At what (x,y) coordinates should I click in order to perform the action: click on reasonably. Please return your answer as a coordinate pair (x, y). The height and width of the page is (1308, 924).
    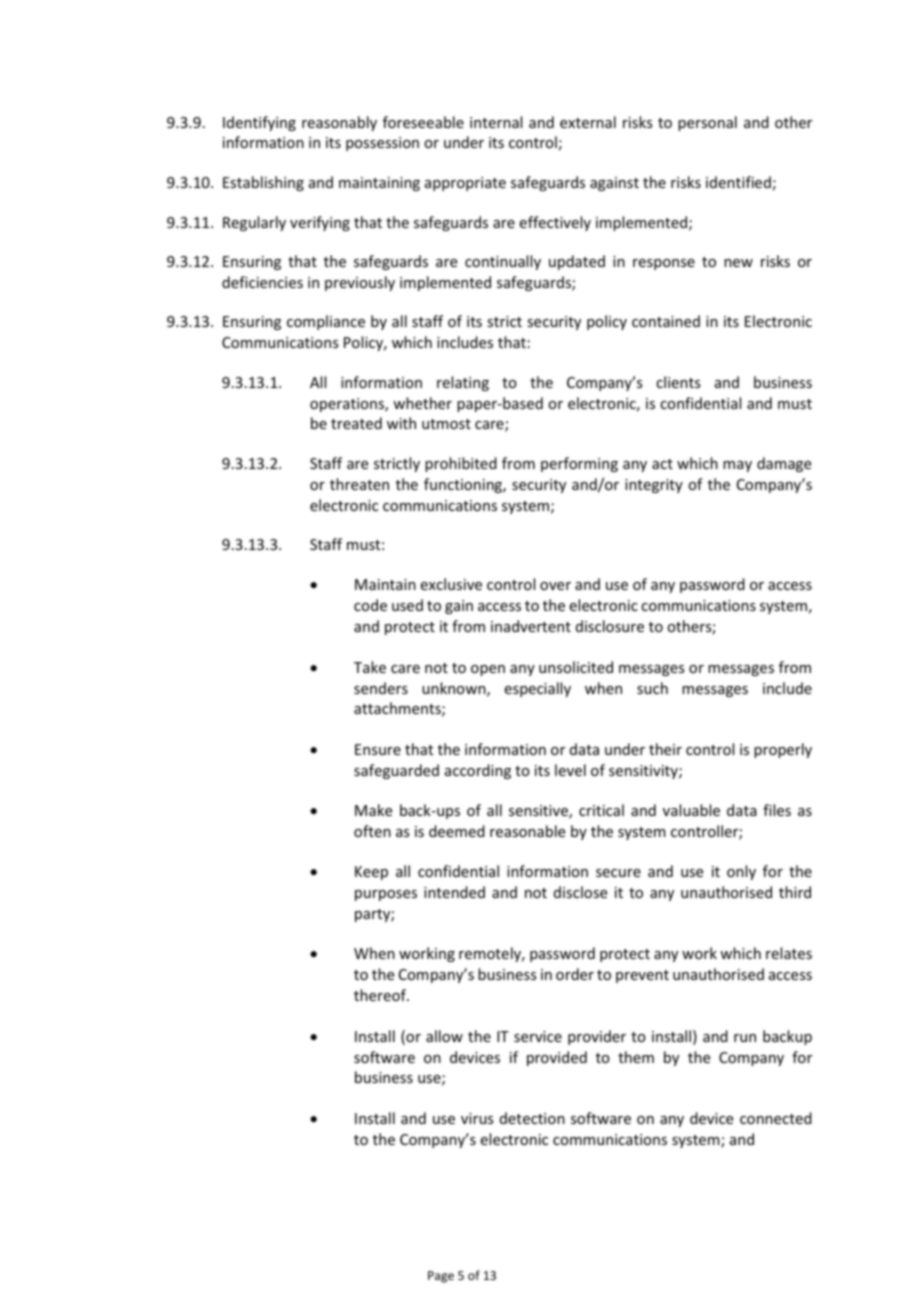
    Looking at the image, I should click on (339, 123).
